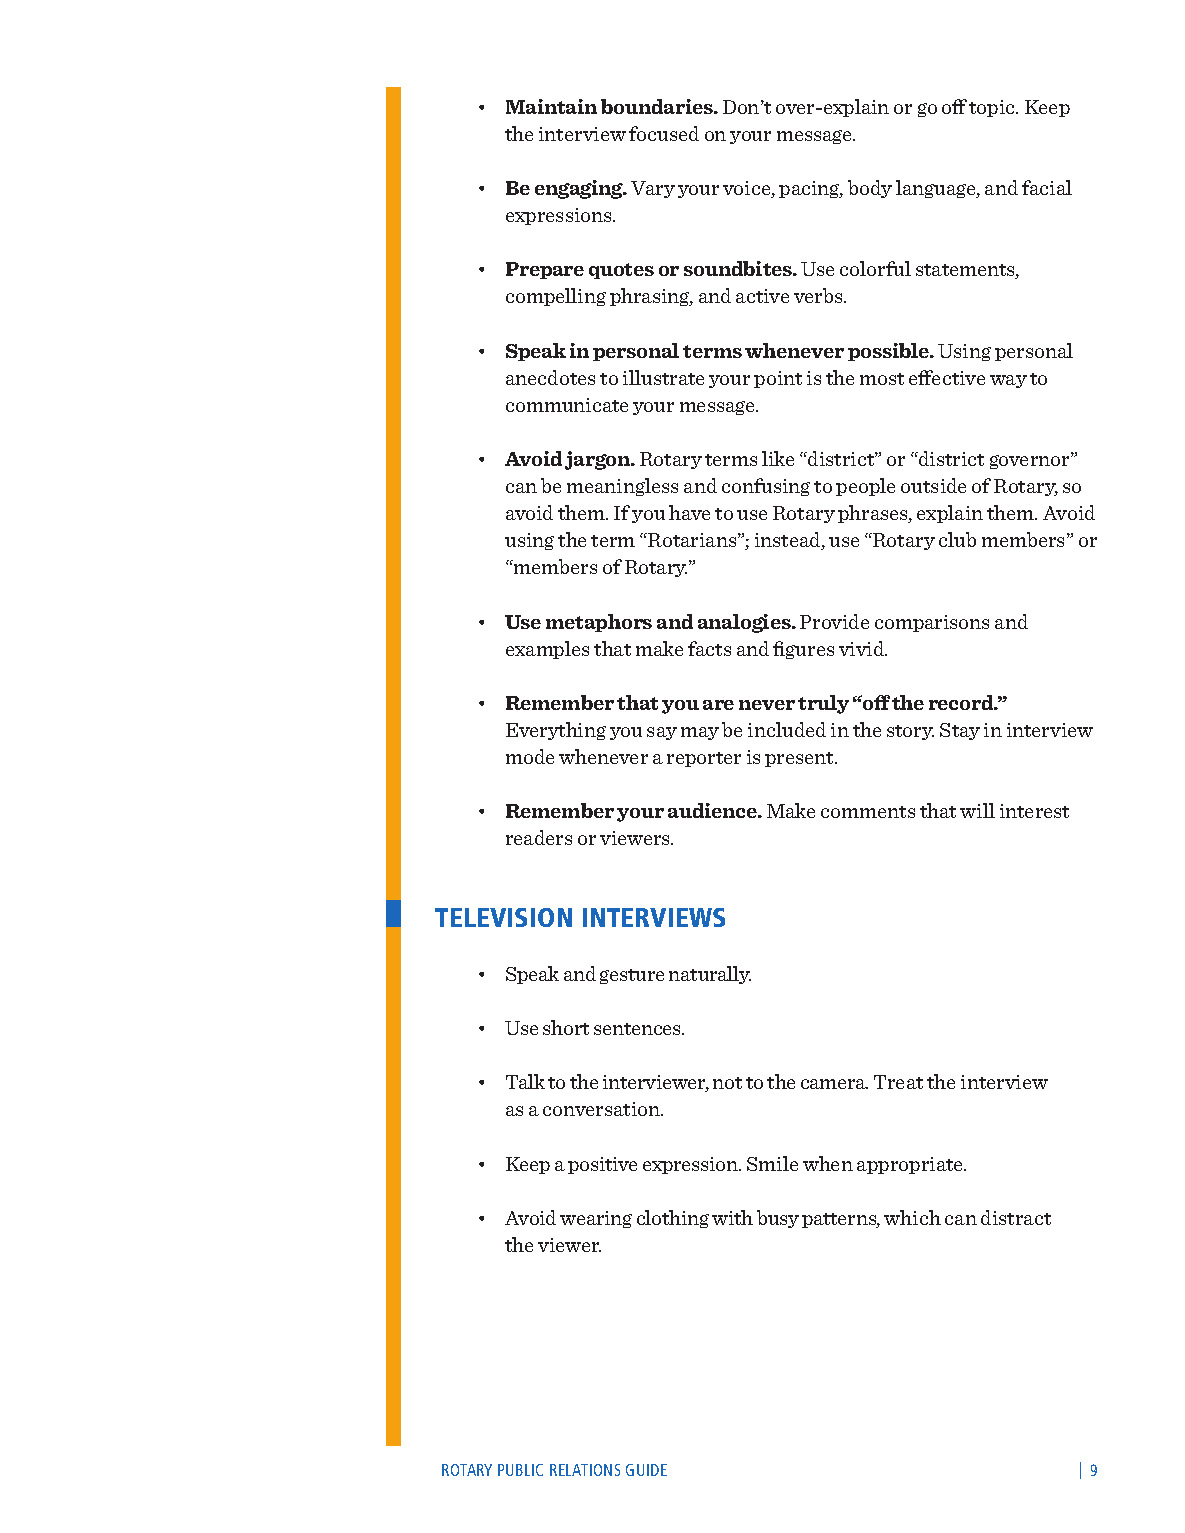 The height and width of the page is (1533, 1185). I want to click on outside, so click(933, 485).
